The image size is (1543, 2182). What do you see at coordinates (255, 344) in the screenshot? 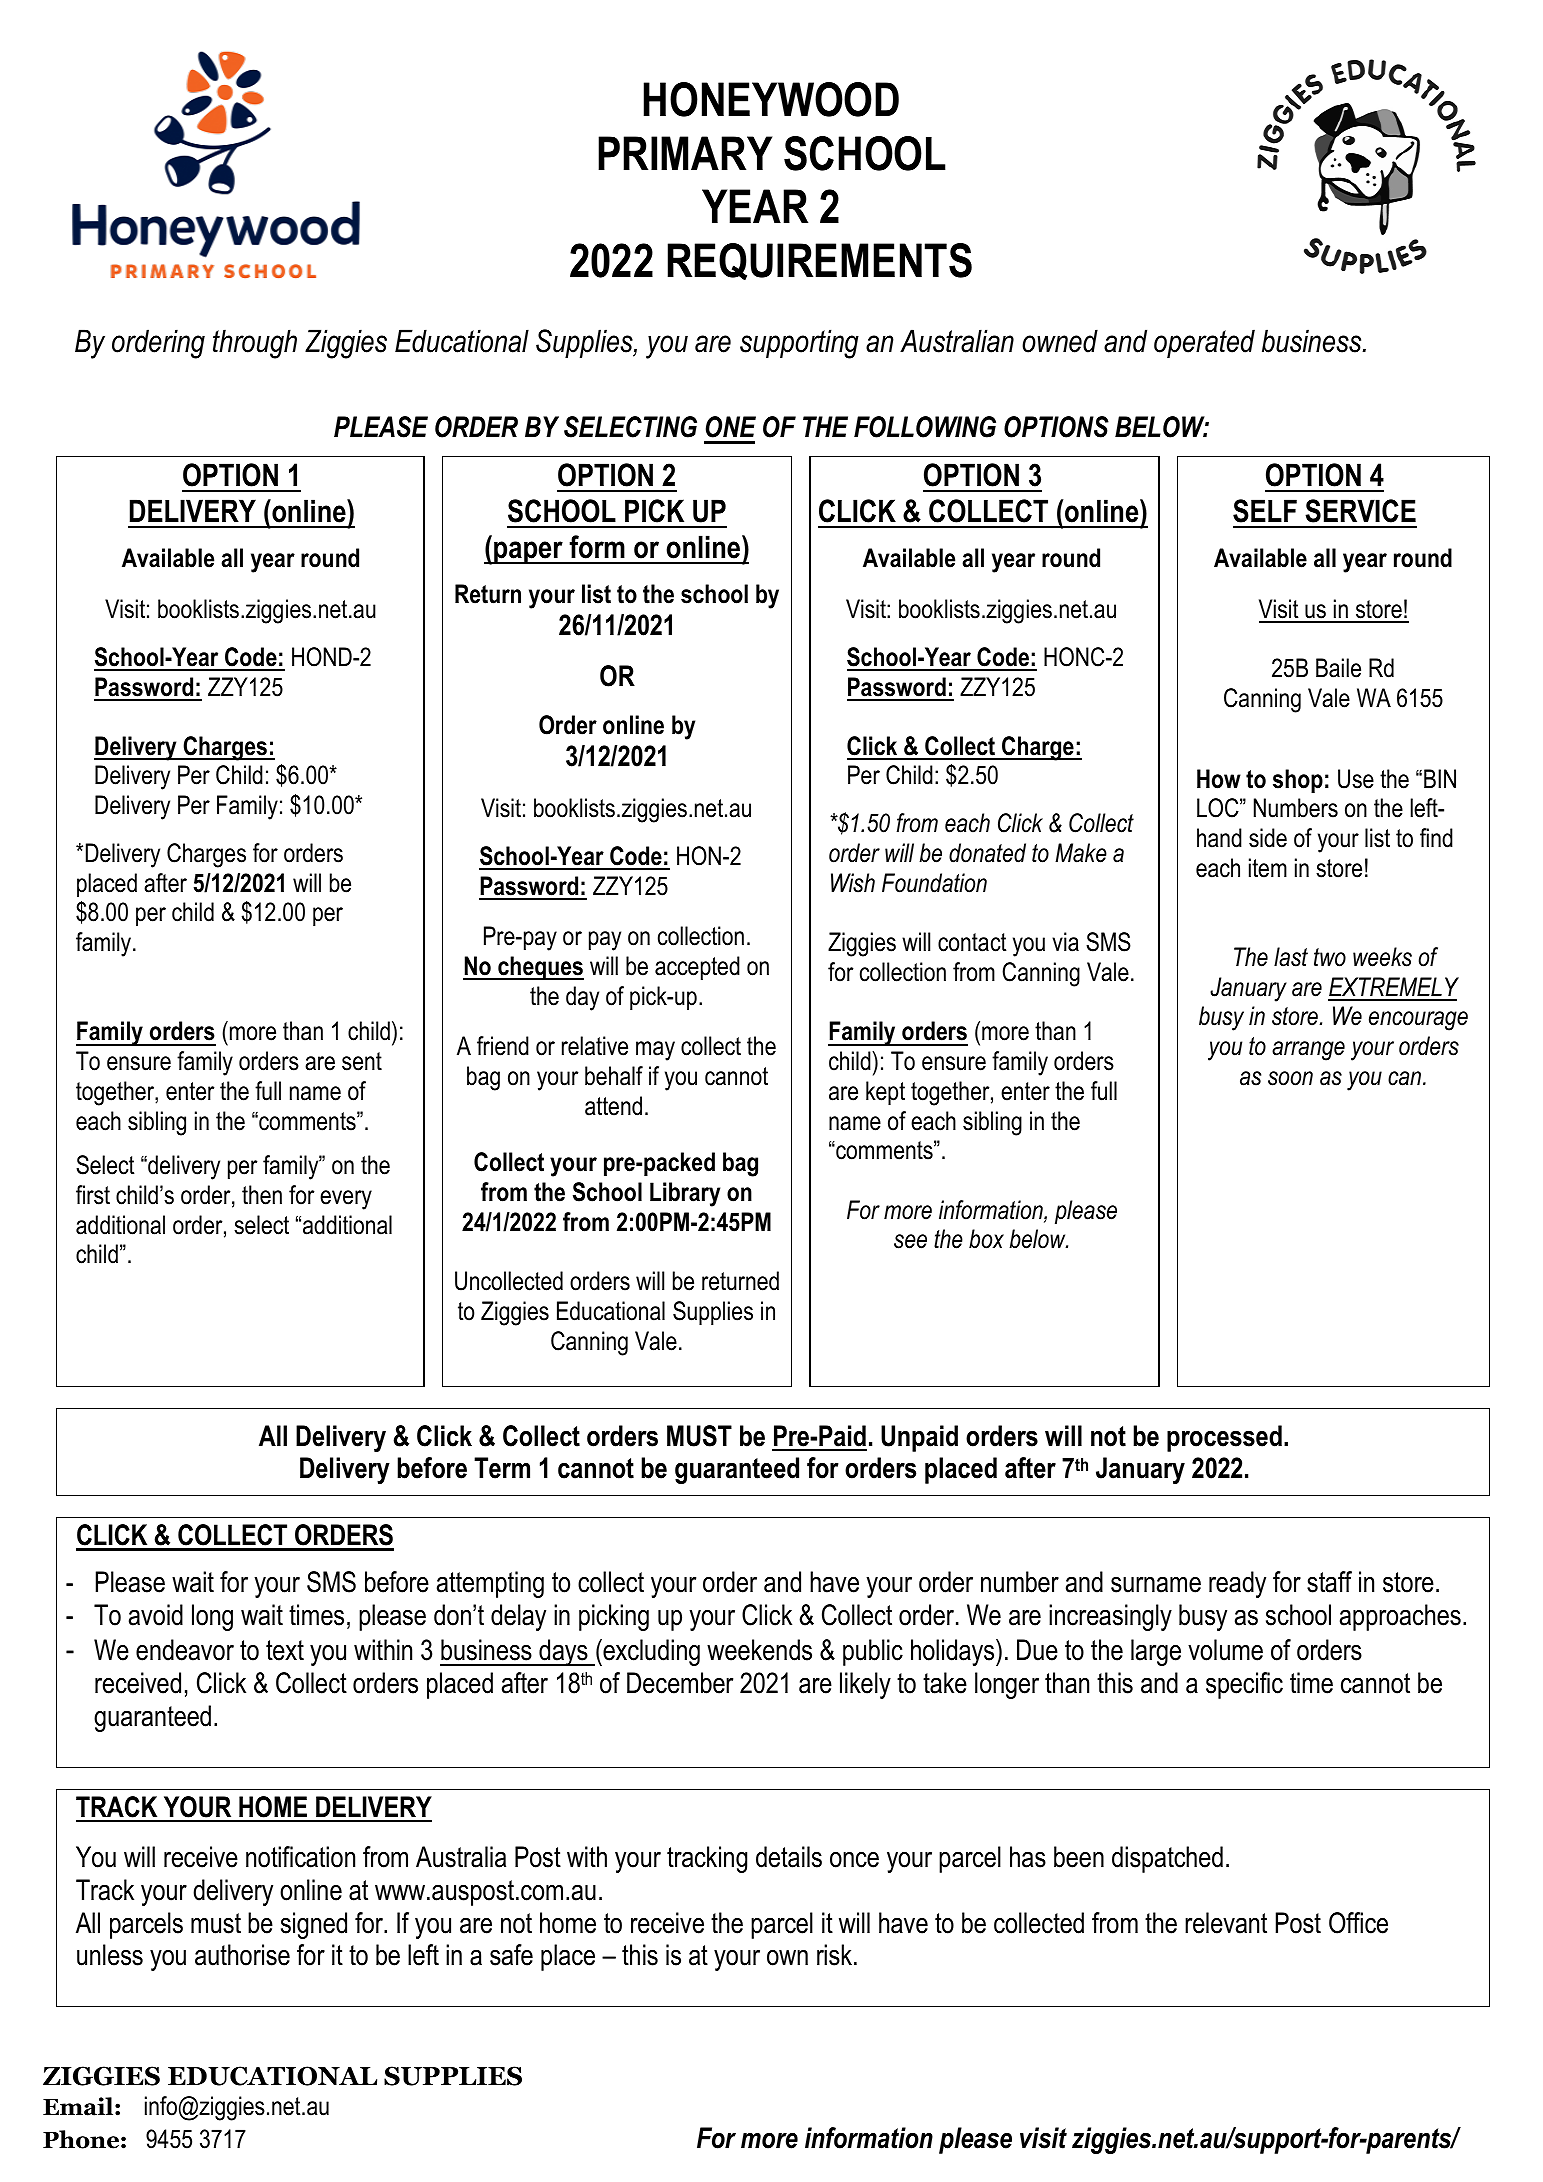
I see `through` at bounding box center [255, 344].
